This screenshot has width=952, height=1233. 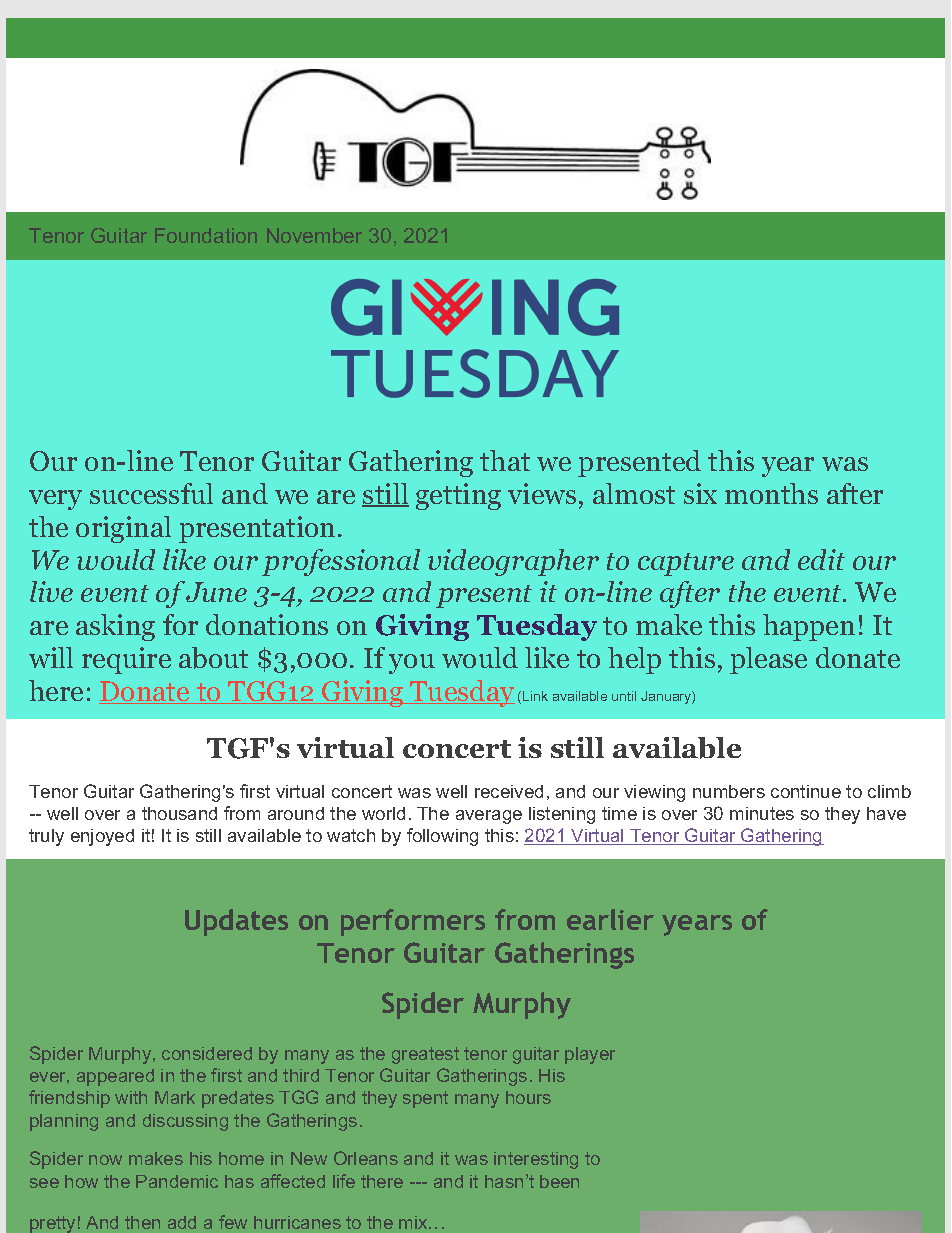 What do you see at coordinates (151, 493) in the screenshot?
I see `successful` at bounding box center [151, 493].
